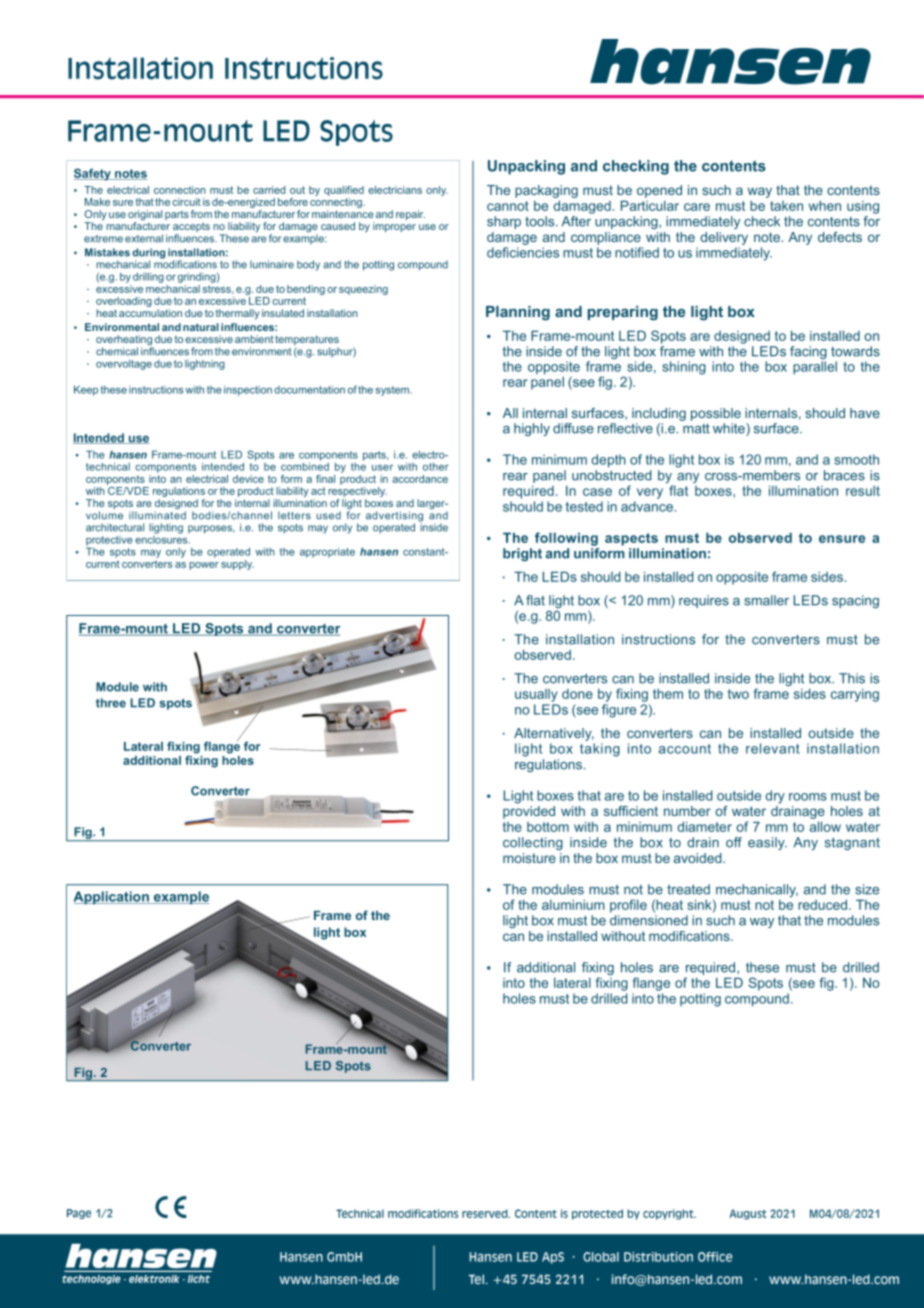  I want to click on circuit, so click(186, 202).
